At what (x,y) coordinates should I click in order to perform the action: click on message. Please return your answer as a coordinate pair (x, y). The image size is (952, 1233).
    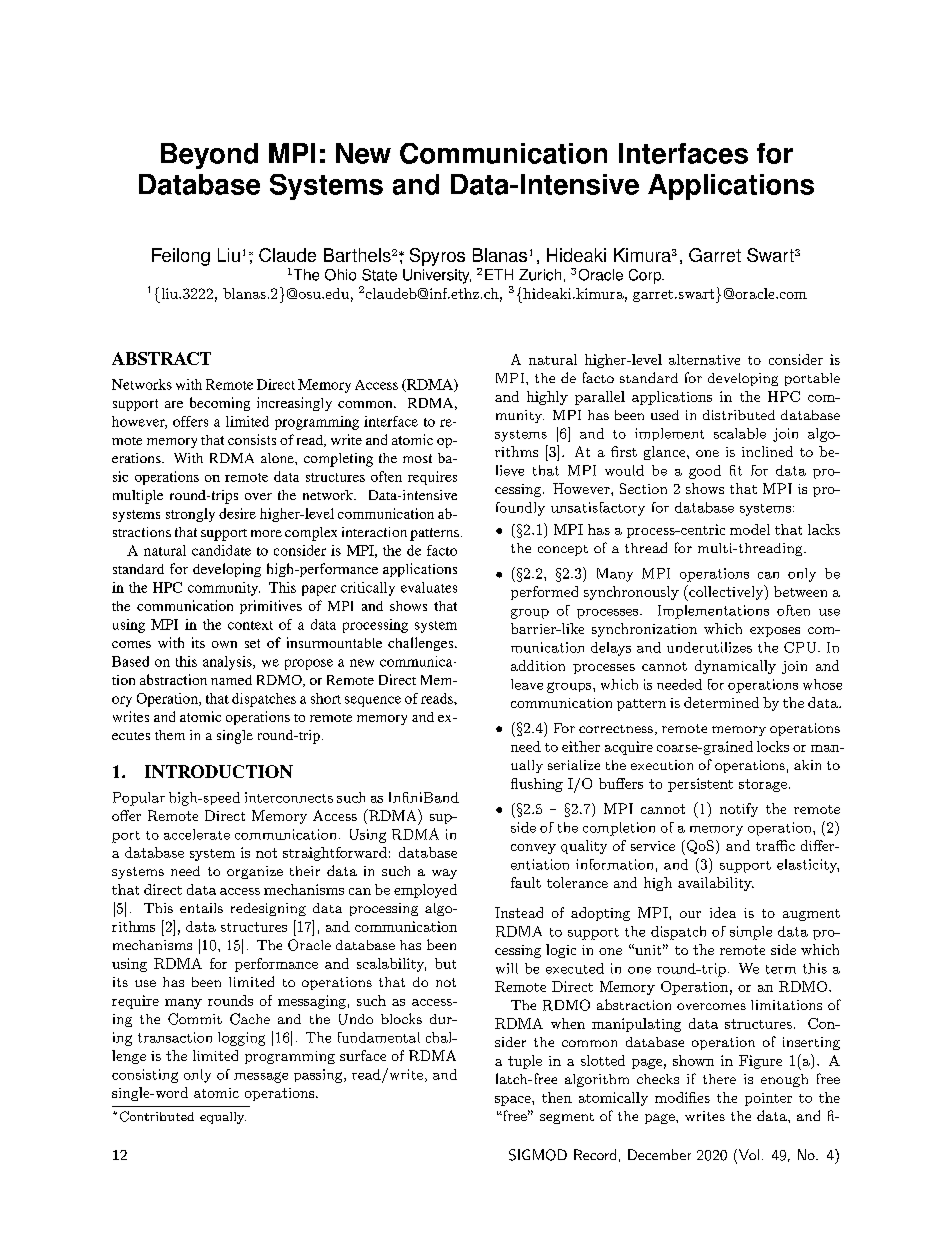
    Looking at the image, I should click on (261, 1077).
